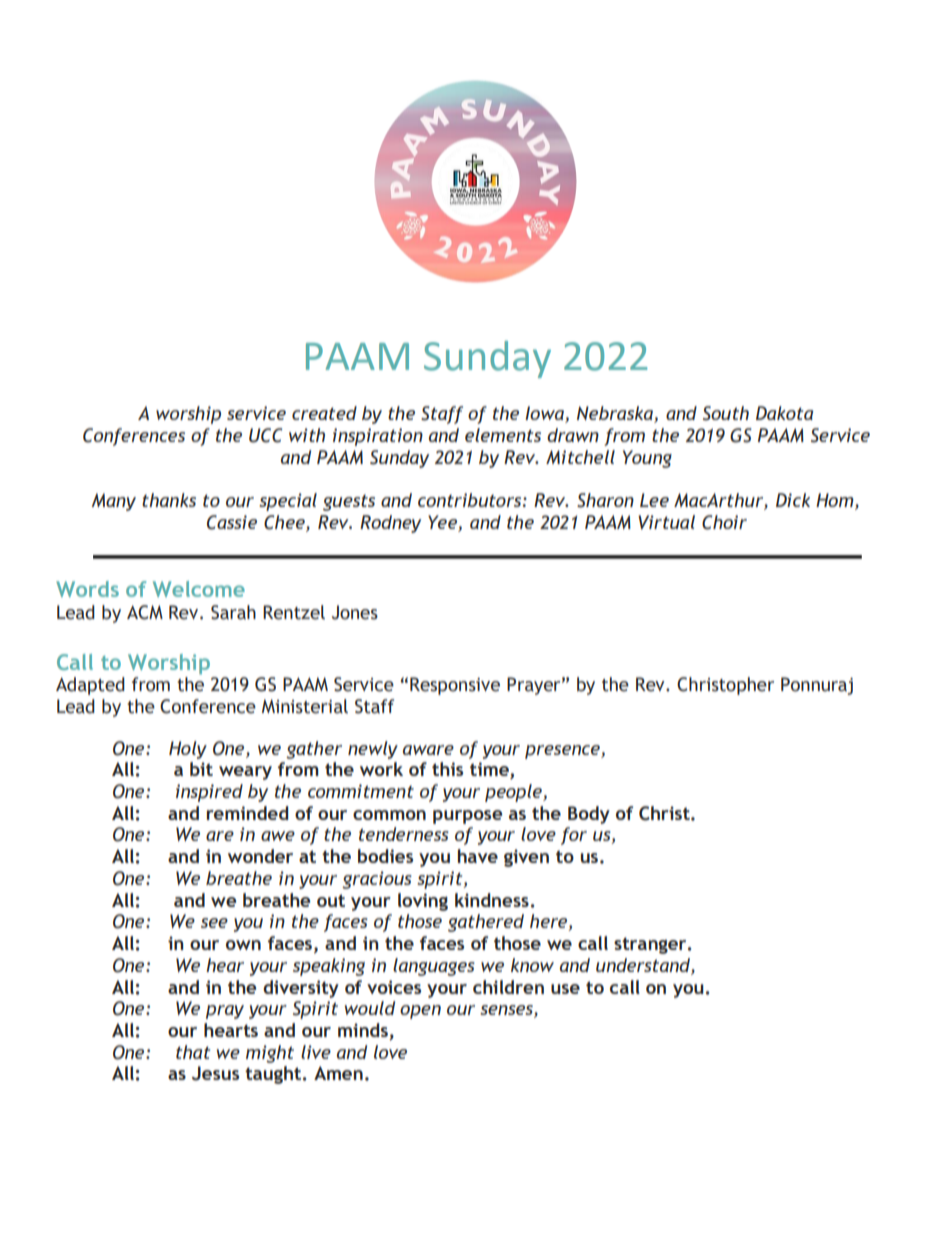 This page has height=1233, width=952. Describe the element at coordinates (404, 834) in the page. I see `tenderness` at that location.
